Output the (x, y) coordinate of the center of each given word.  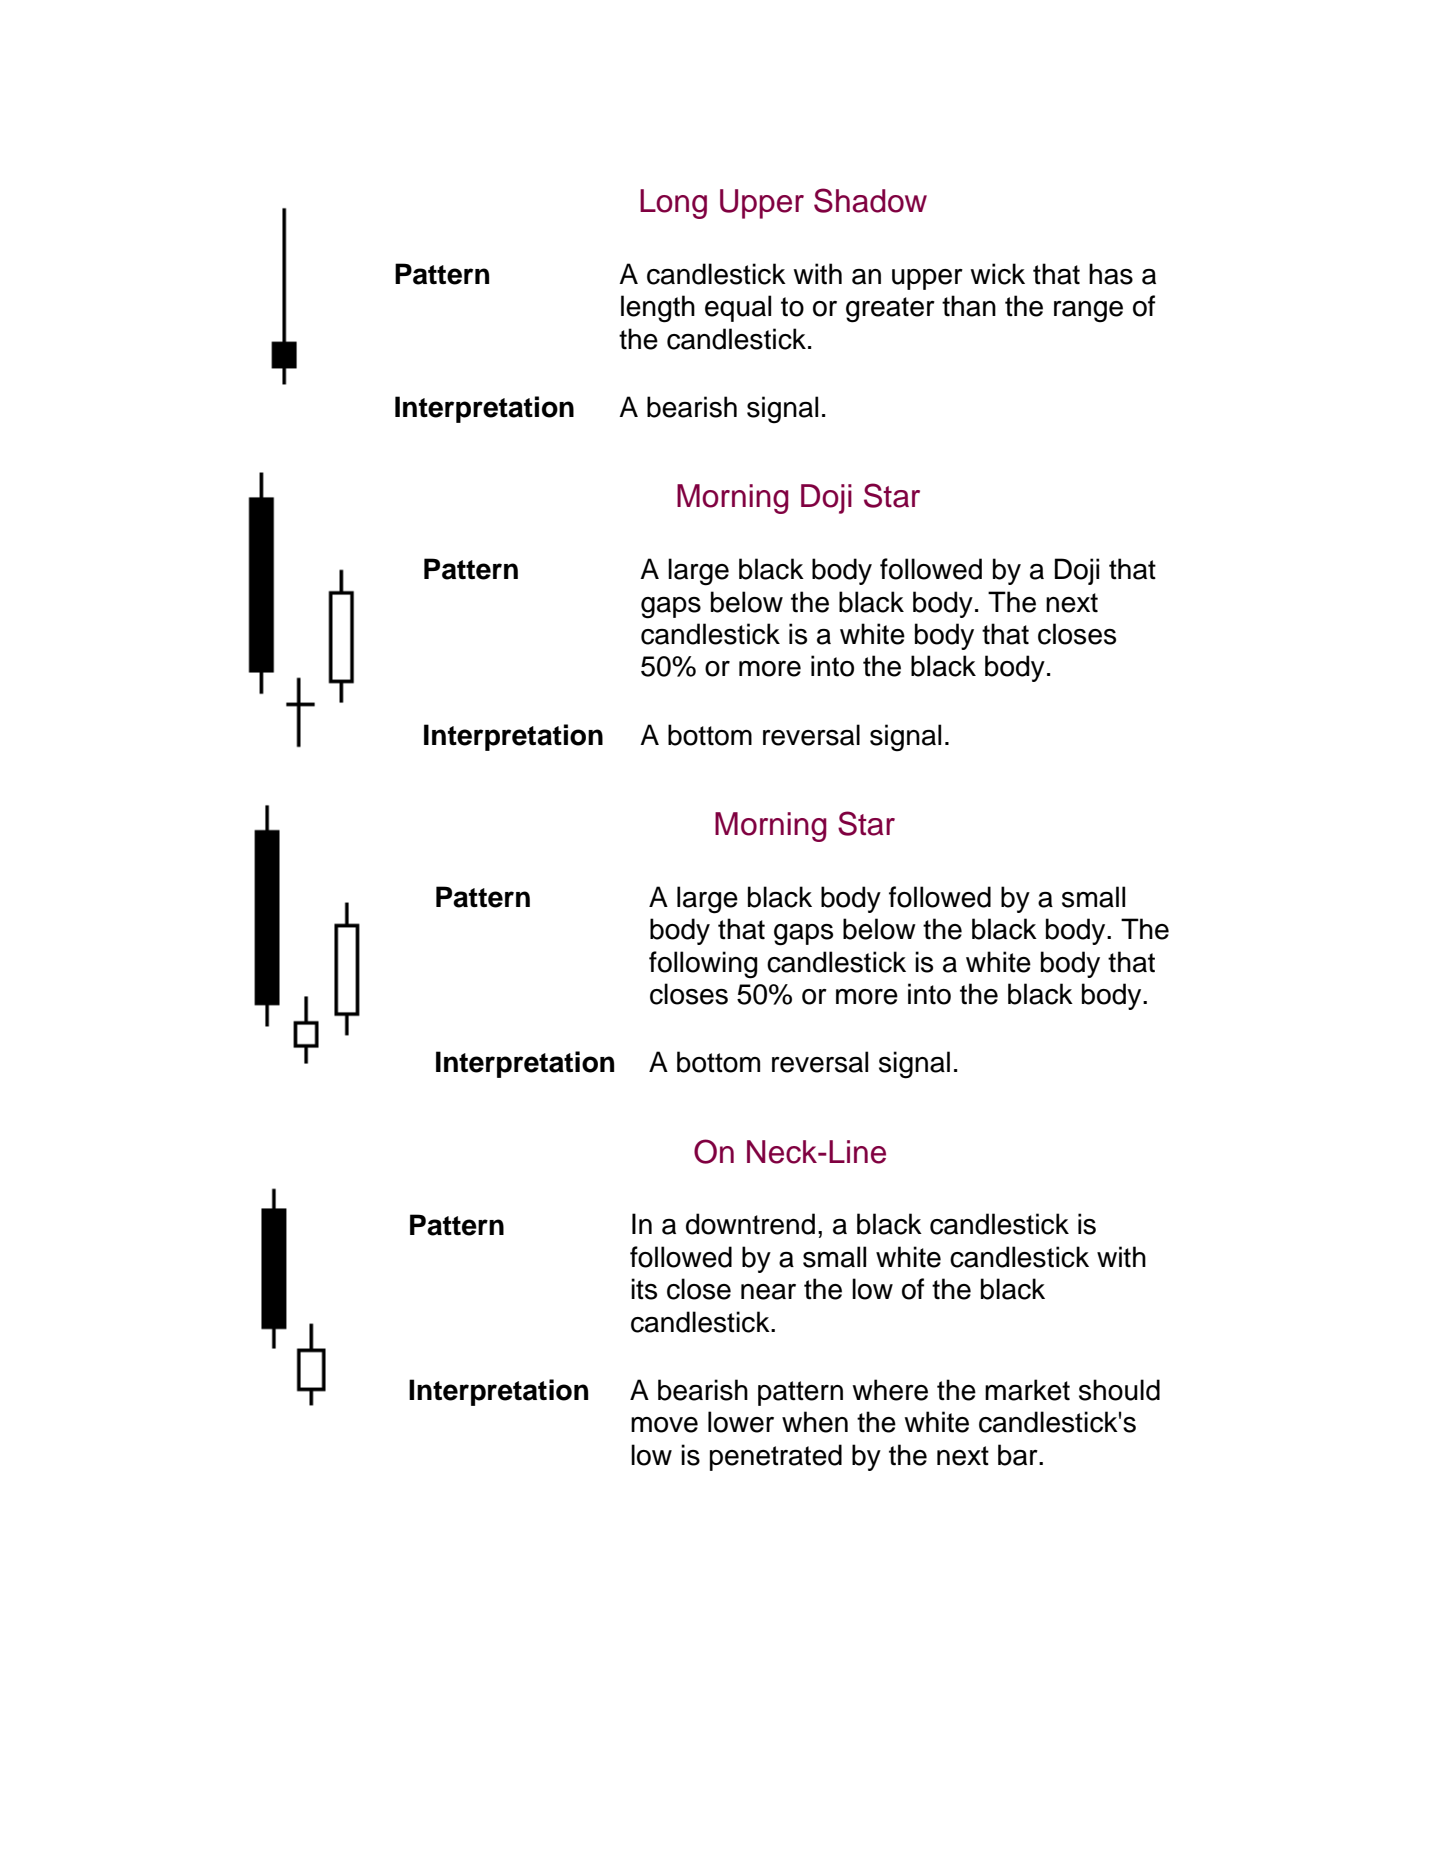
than (969, 306)
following (703, 965)
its (644, 1289)
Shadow (870, 200)
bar (1019, 1455)
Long (673, 204)
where (890, 1390)
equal (738, 308)
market (1027, 1390)
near (768, 1292)
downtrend (750, 1224)
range (1088, 312)
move (664, 1425)
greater (890, 310)
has (1111, 274)
